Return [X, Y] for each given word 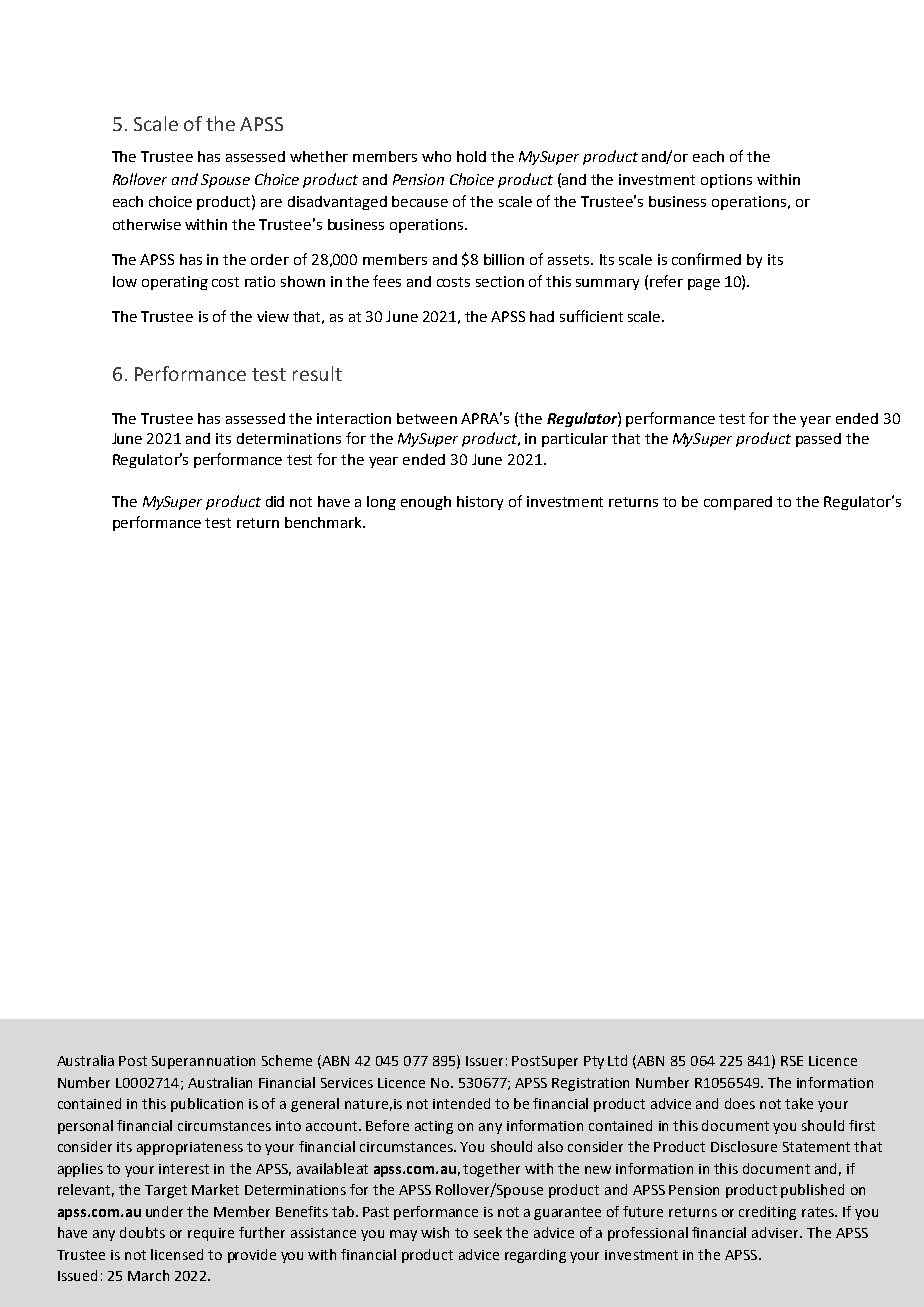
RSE [792, 1061]
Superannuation [203, 1062]
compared [738, 503]
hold [471, 156]
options [726, 181]
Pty [594, 1062]
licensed [177, 1254]
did [275, 501]
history [480, 503]
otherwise [147, 224]
